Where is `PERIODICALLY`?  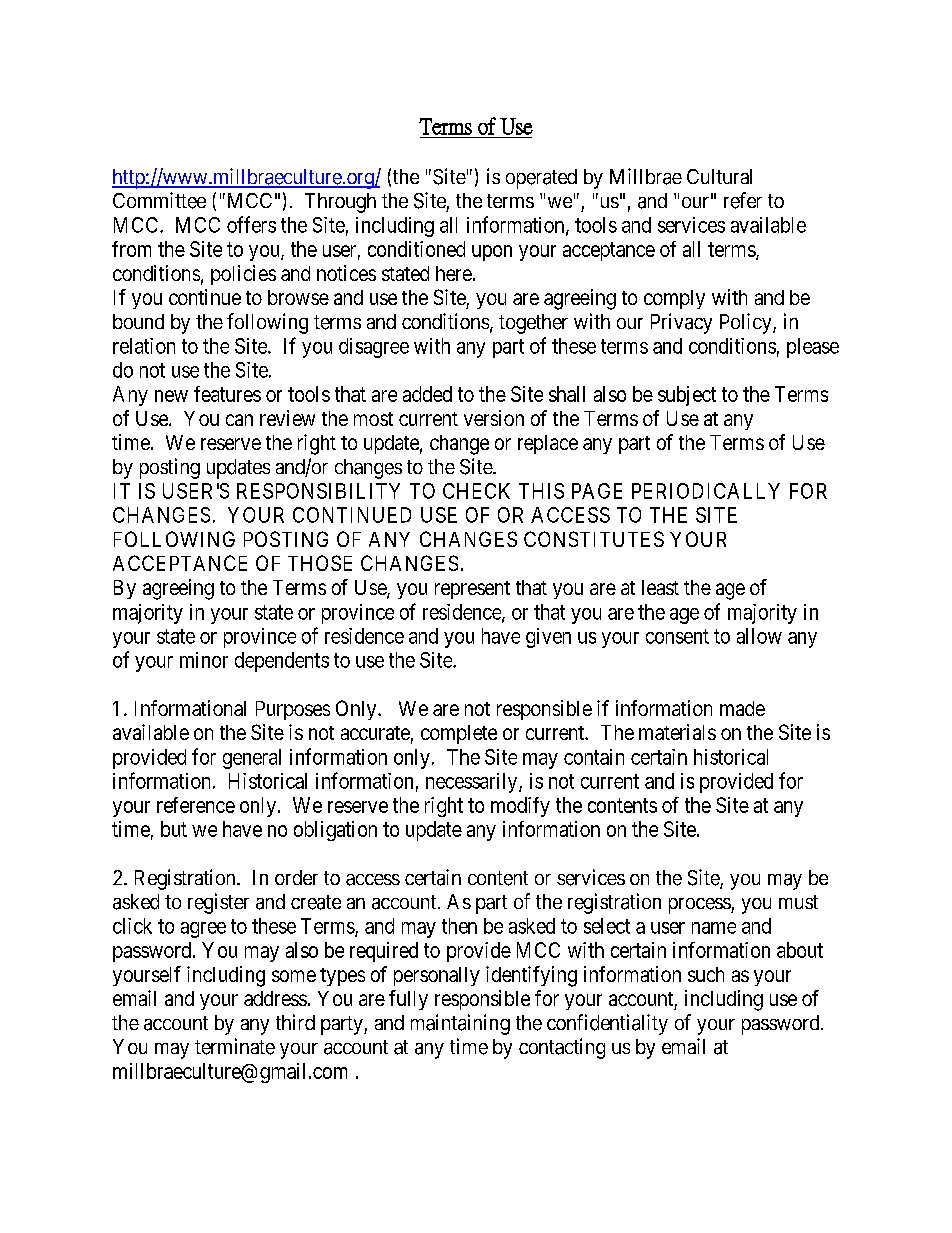 PERIODICALLY is located at coordinates (706, 491).
